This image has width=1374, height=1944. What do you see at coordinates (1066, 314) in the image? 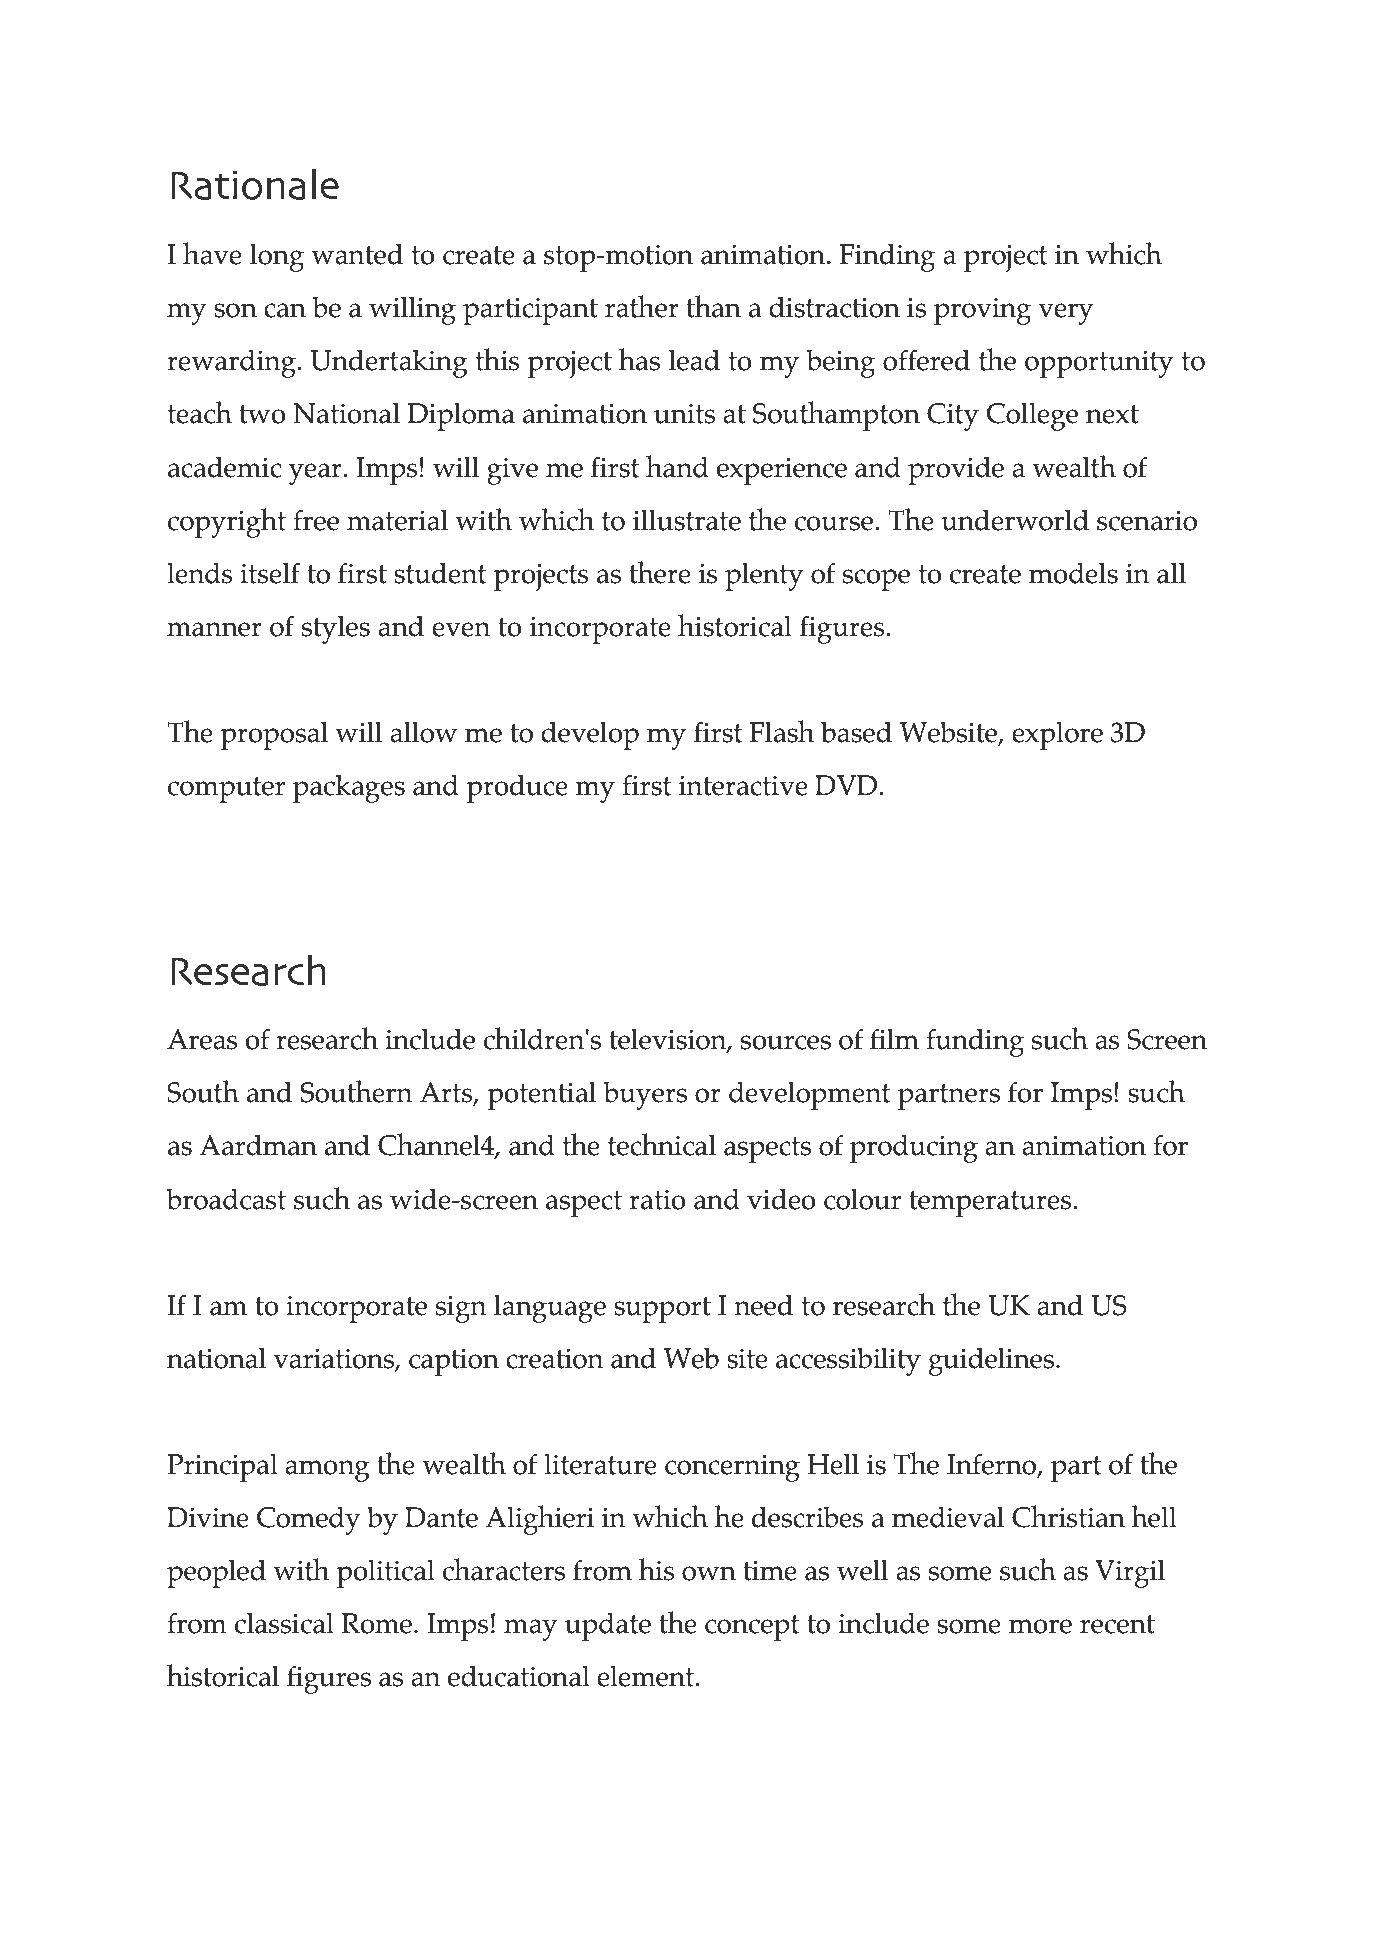
I see `very` at bounding box center [1066, 314].
